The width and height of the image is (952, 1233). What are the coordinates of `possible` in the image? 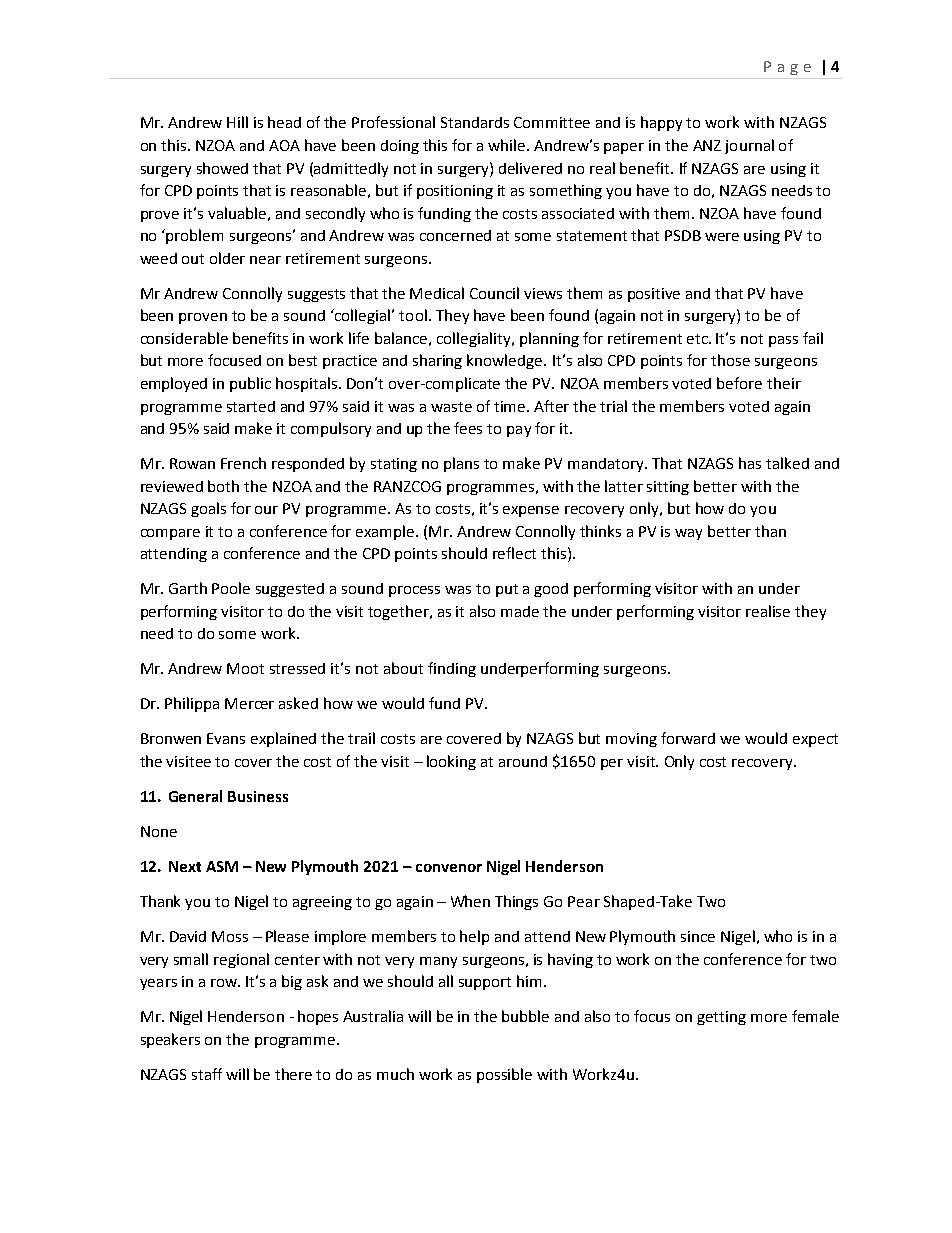 It's located at (504, 1075).
